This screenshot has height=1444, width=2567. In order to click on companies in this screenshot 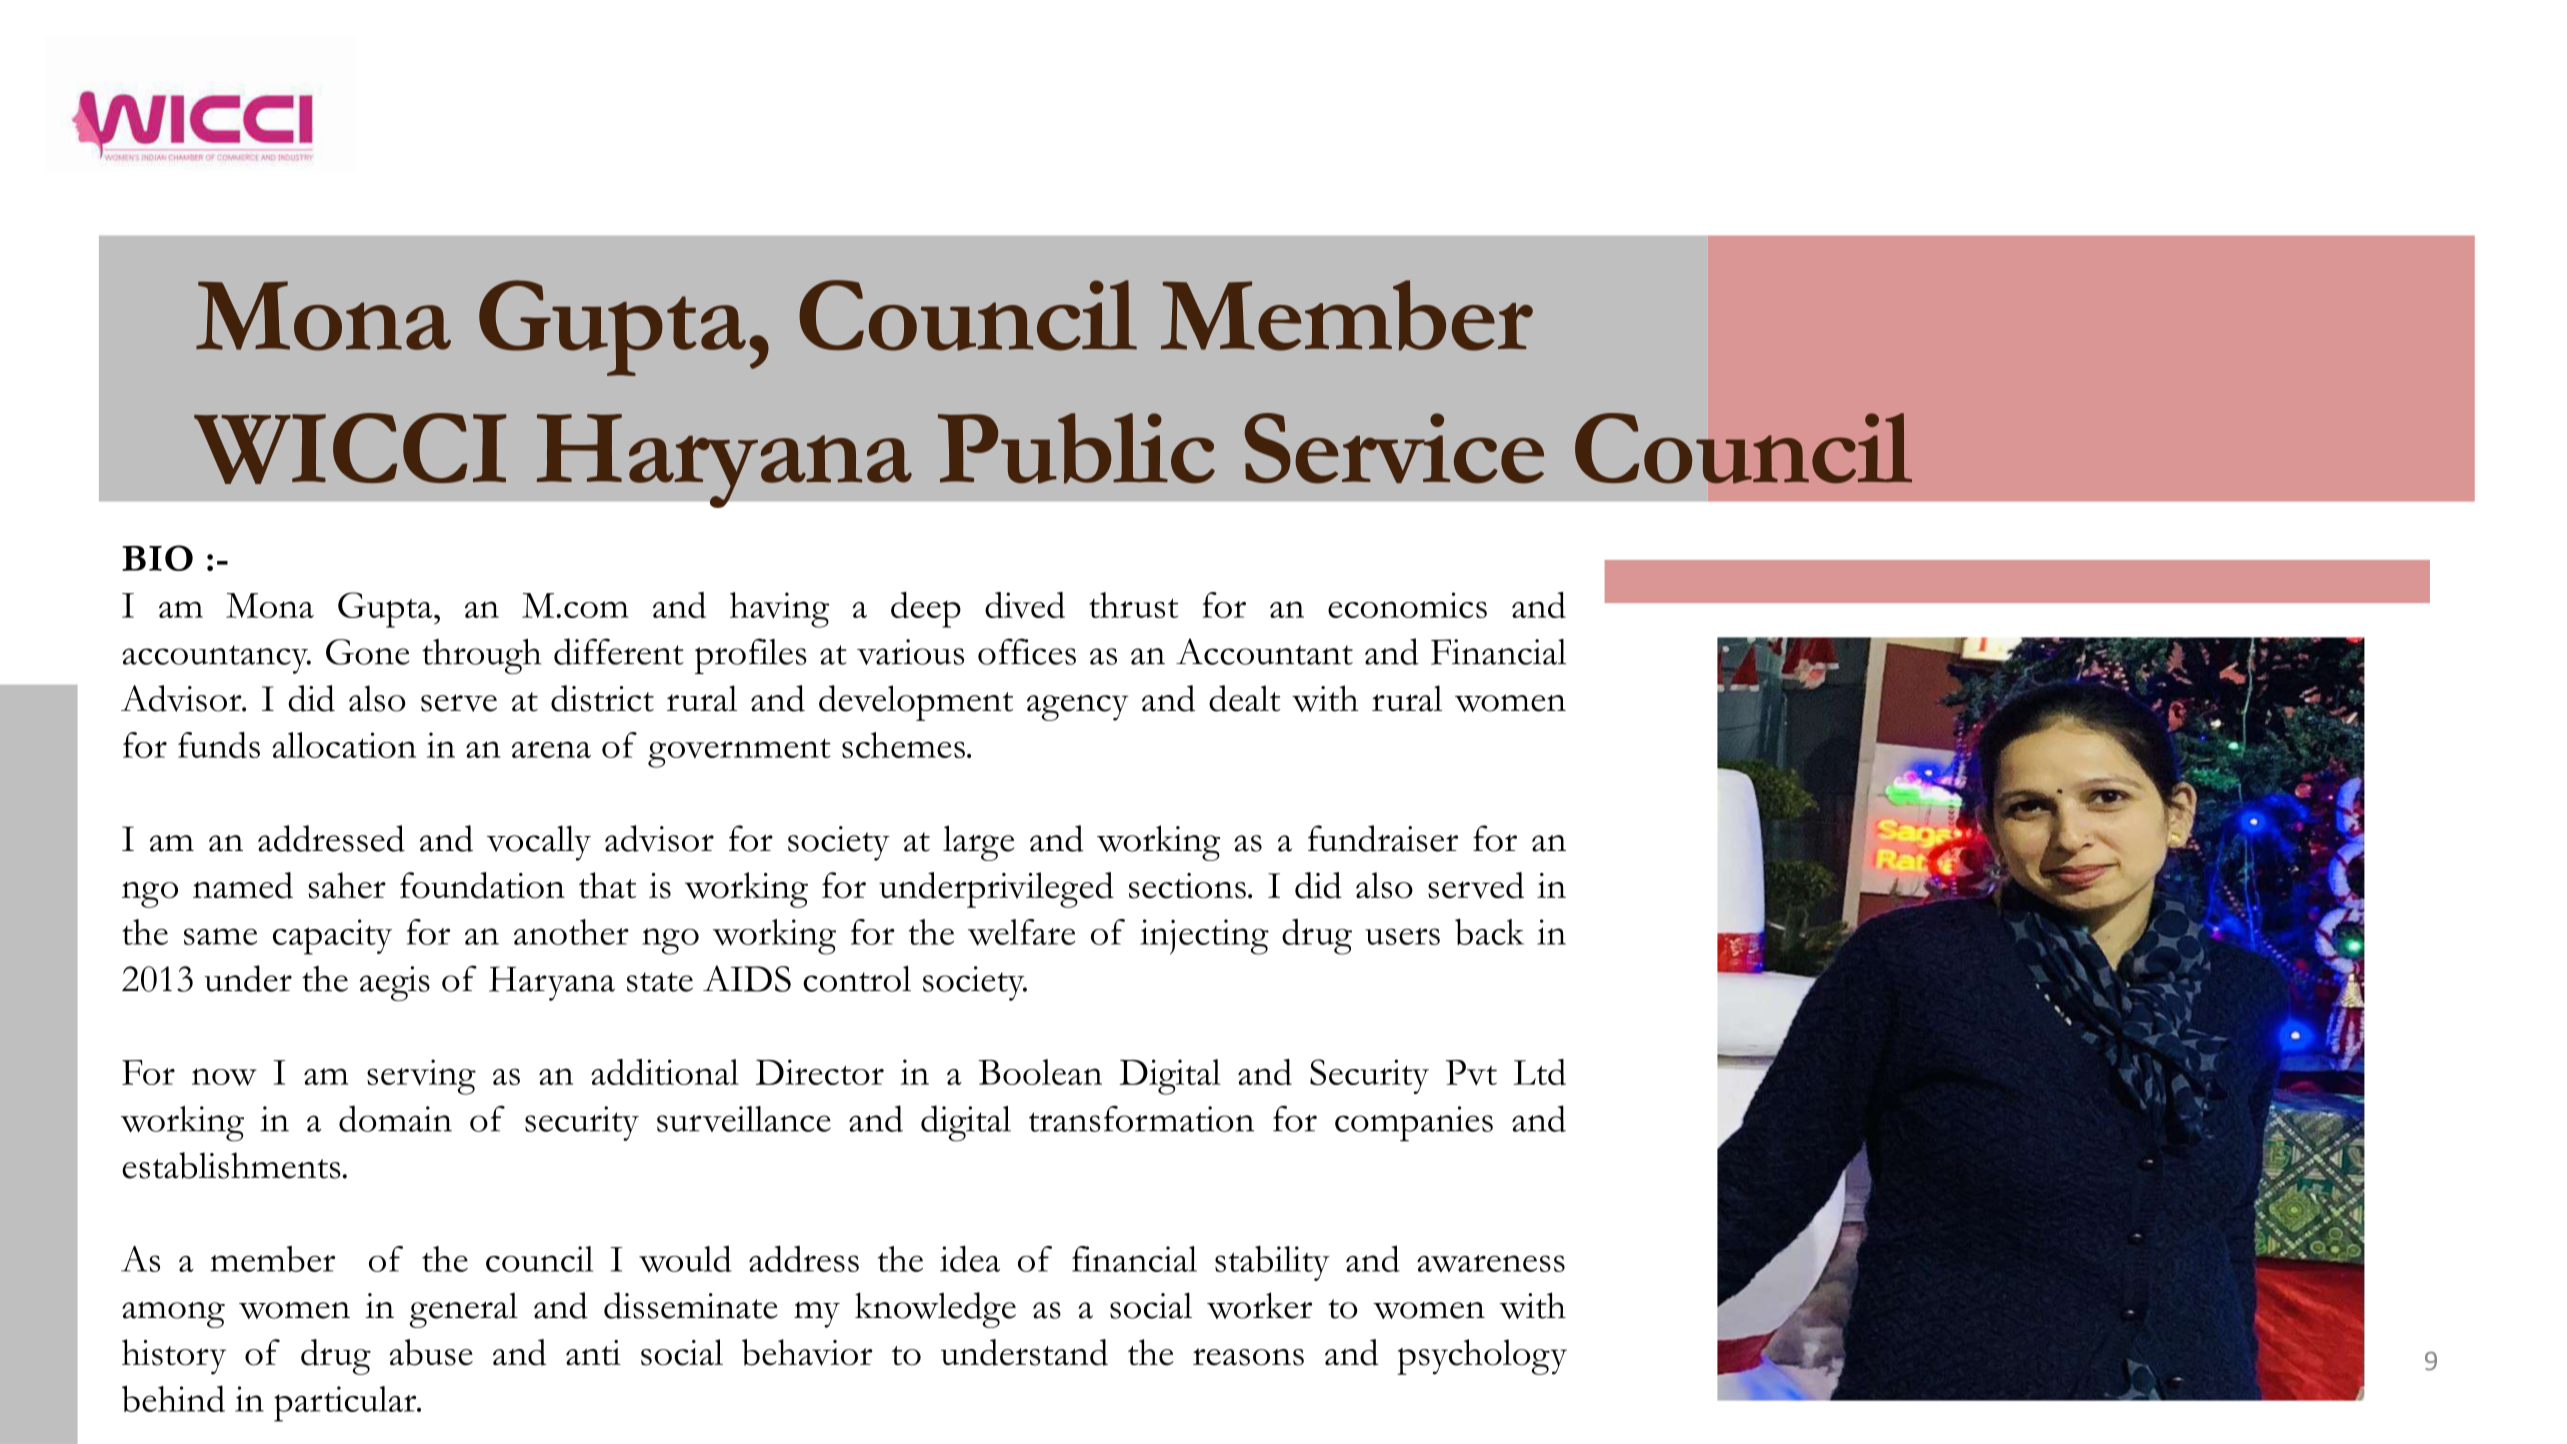, I will do `click(1414, 1124)`.
